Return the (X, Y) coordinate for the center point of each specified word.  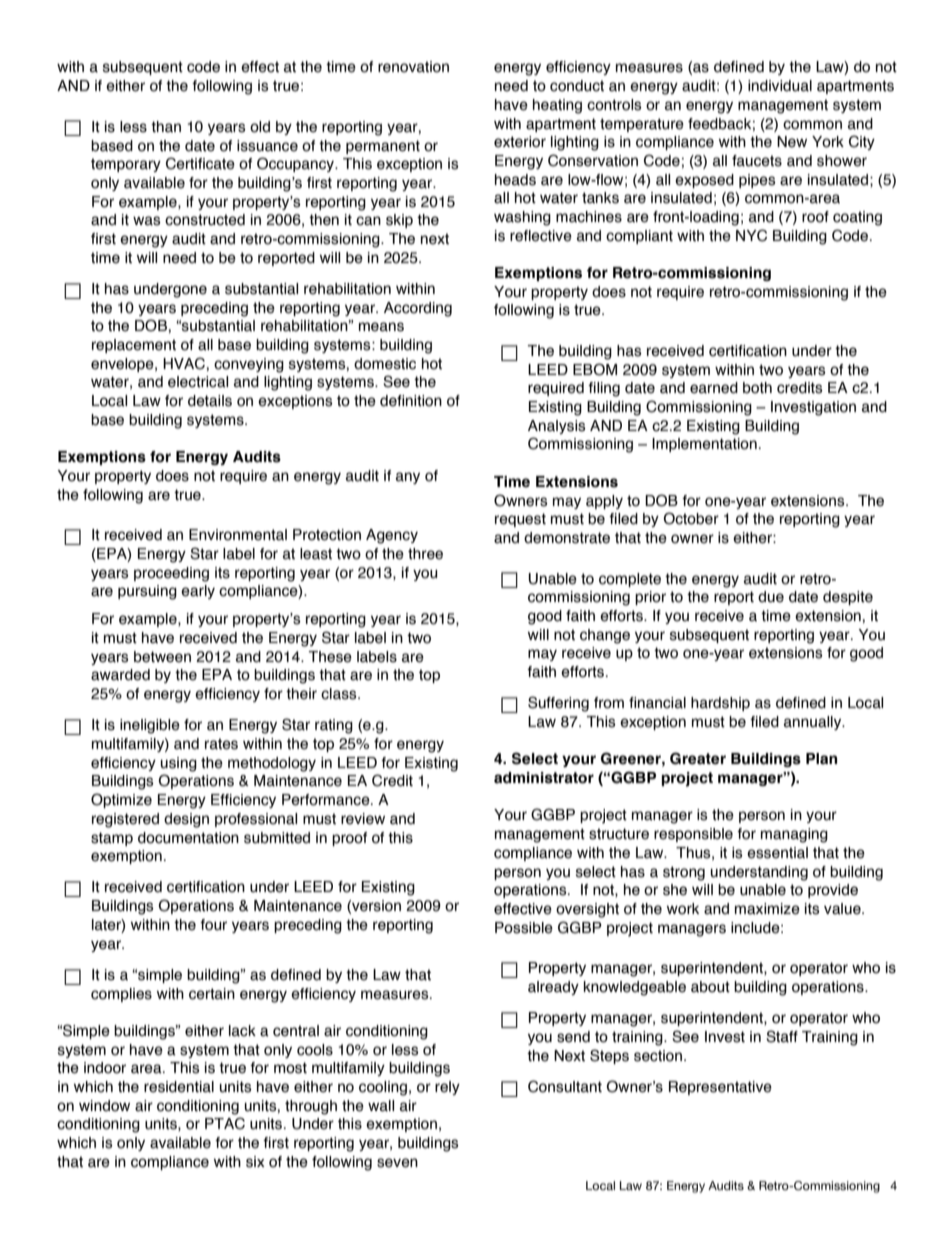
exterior (520, 142)
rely (447, 1088)
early (198, 592)
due (771, 597)
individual (780, 86)
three (425, 554)
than (166, 127)
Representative (720, 1088)
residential (179, 1087)
